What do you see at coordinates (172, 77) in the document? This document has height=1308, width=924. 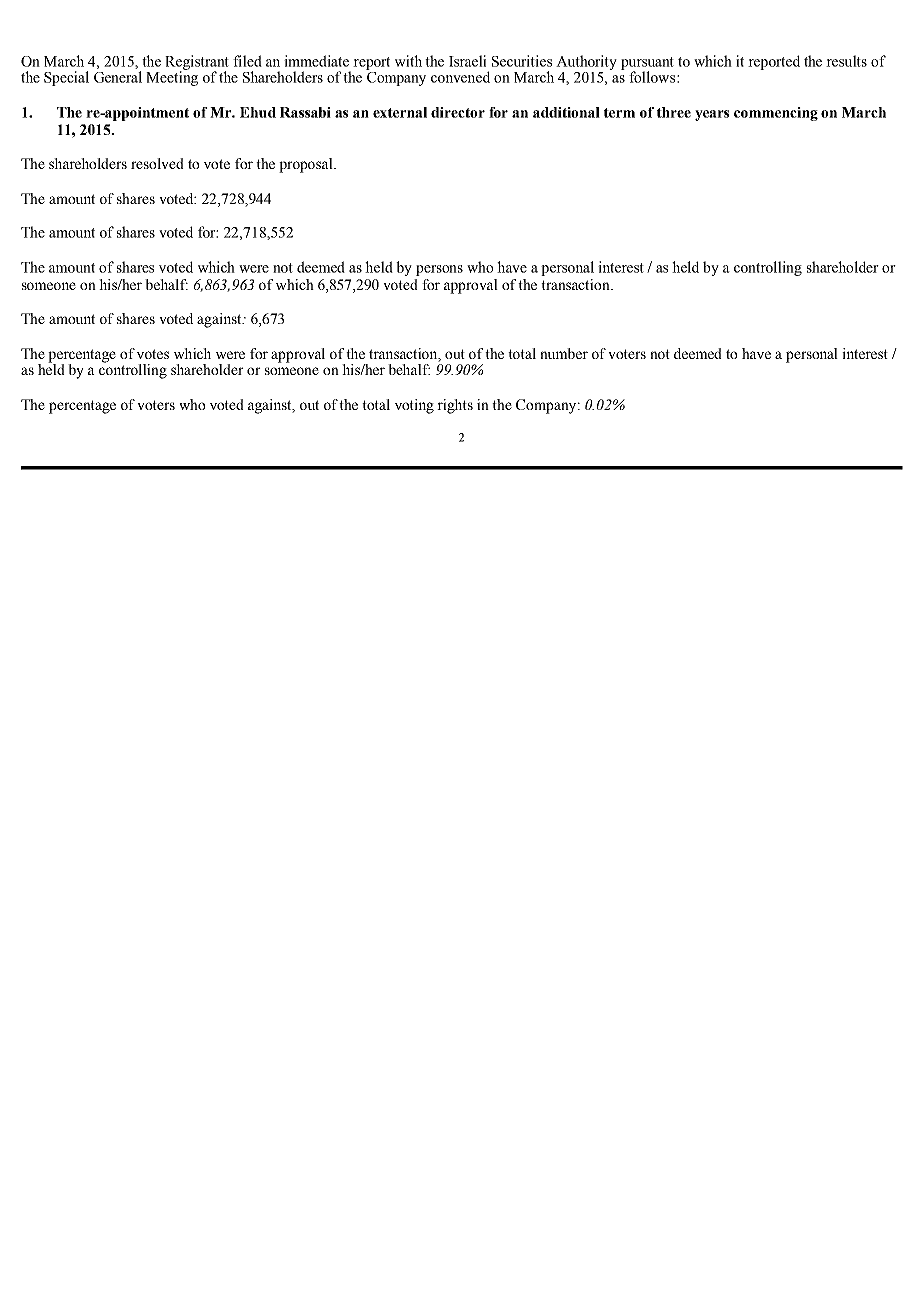 I see `Meeting` at bounding box center [172, 77].
